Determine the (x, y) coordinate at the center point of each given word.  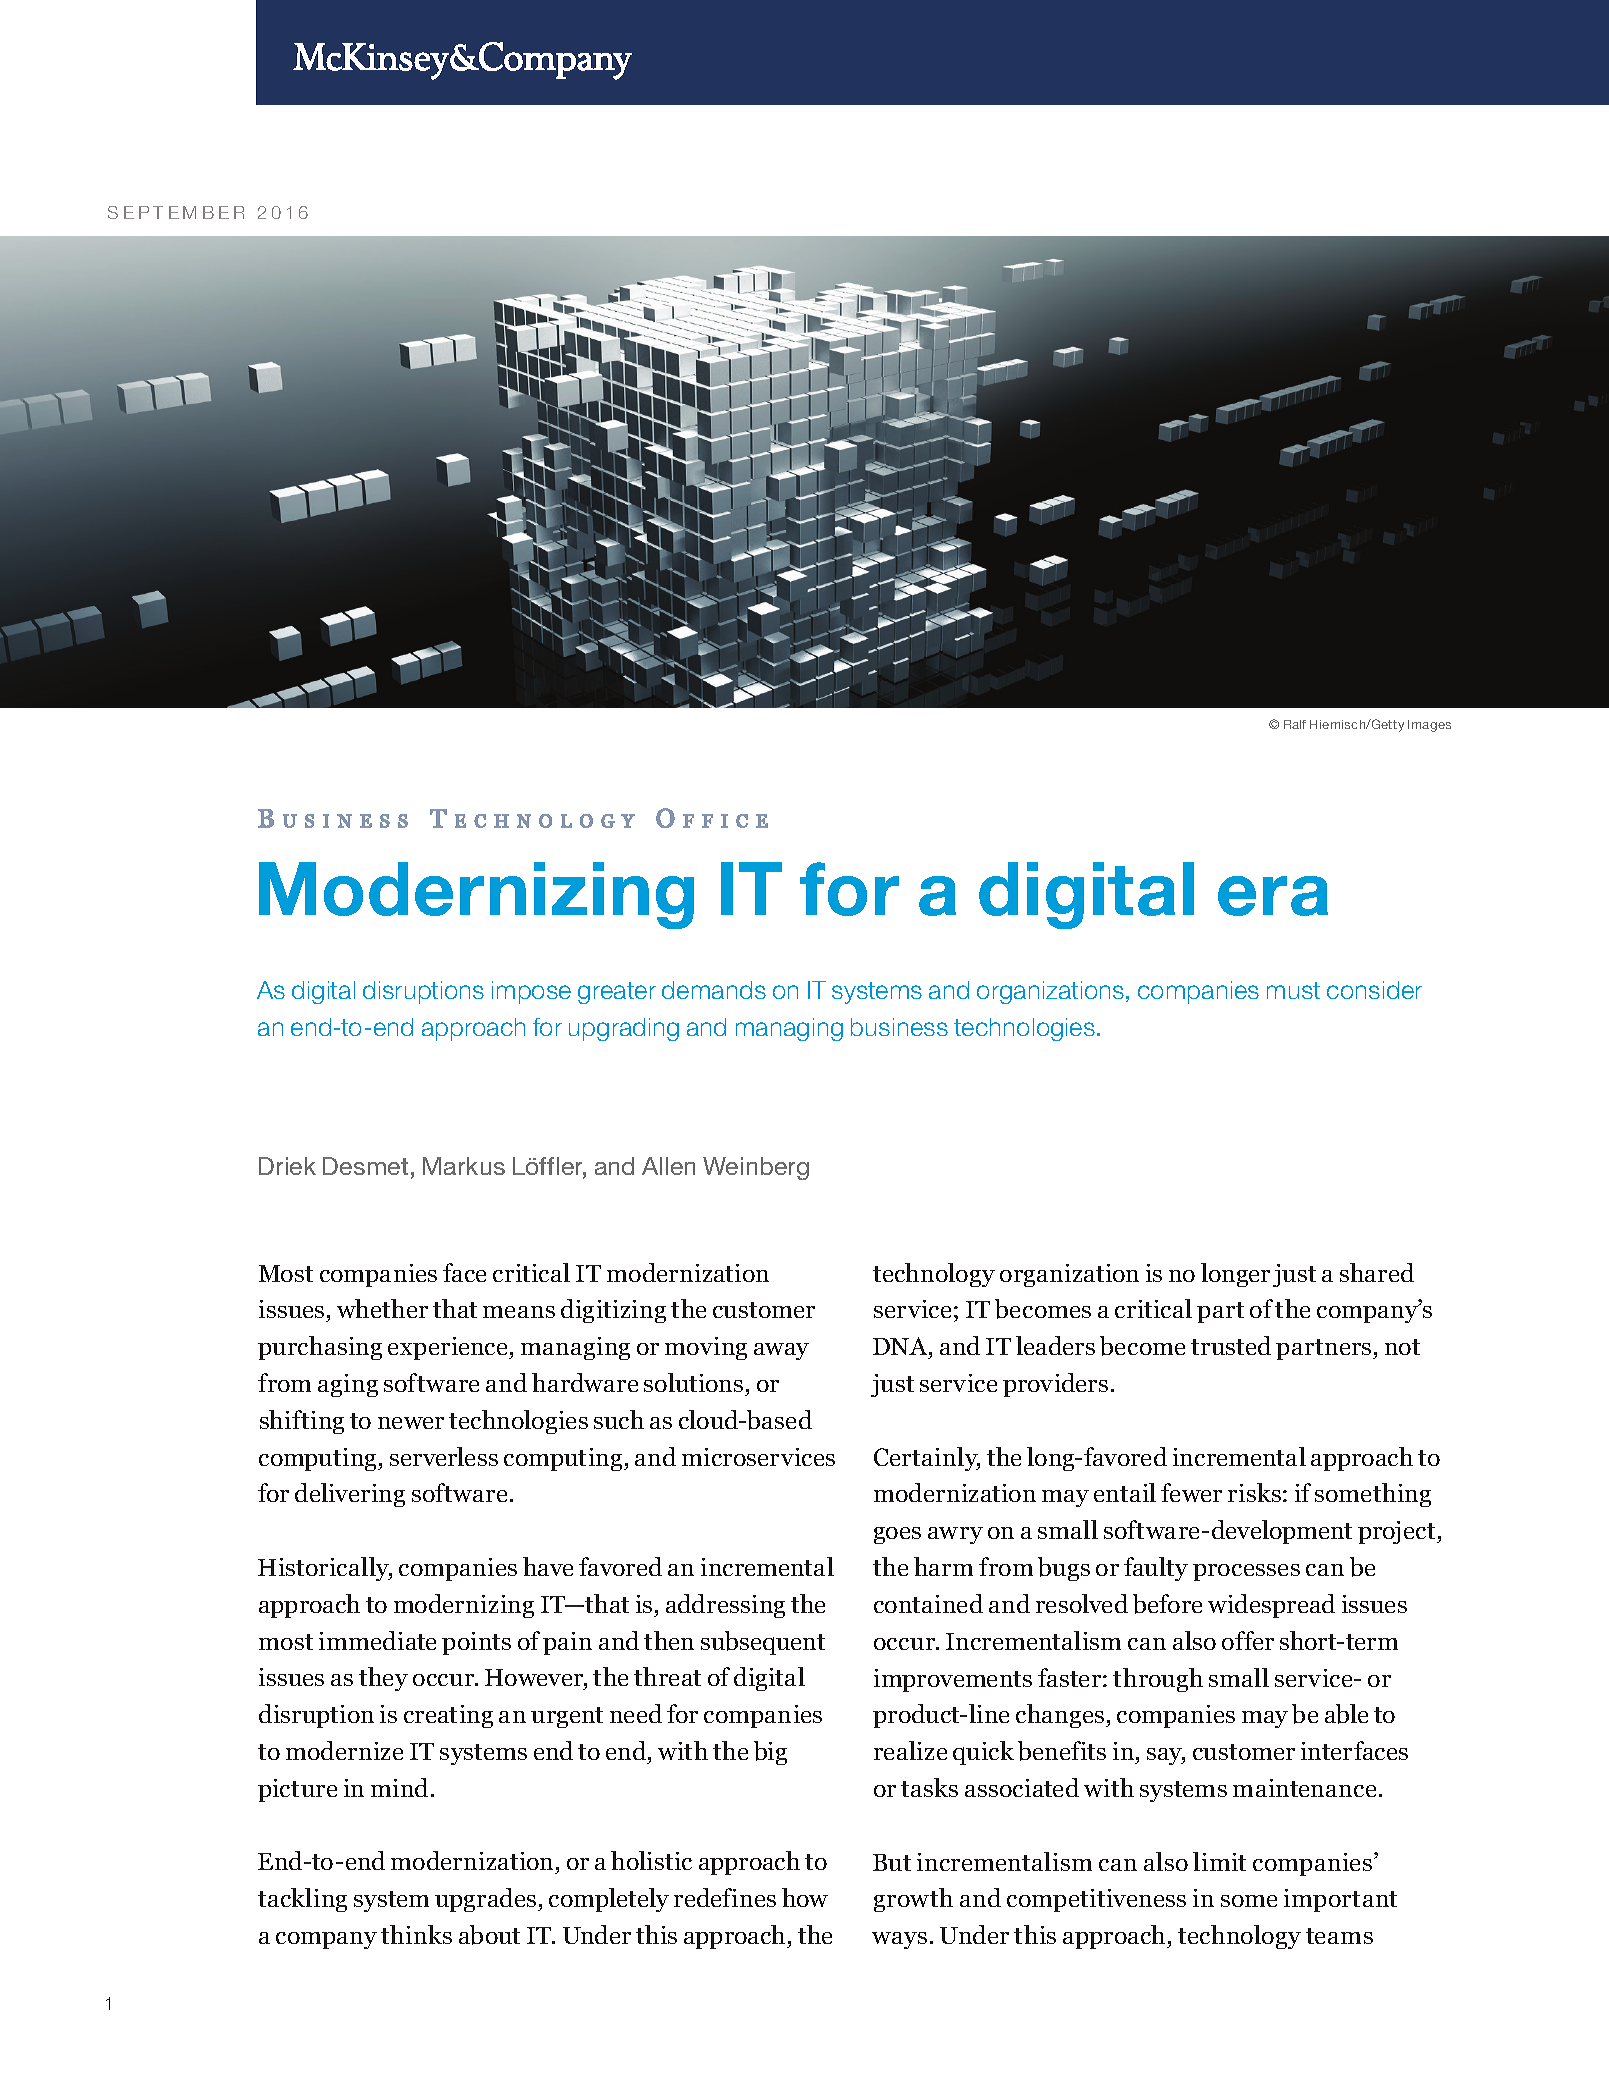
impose (531, 992)
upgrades (487, 1900)
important (1340, 1900)
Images (1429, 726)
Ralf (1295, 724)
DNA (901, 1346)
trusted (1231, 1345)
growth (913, 1900)
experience (449, 1348)
